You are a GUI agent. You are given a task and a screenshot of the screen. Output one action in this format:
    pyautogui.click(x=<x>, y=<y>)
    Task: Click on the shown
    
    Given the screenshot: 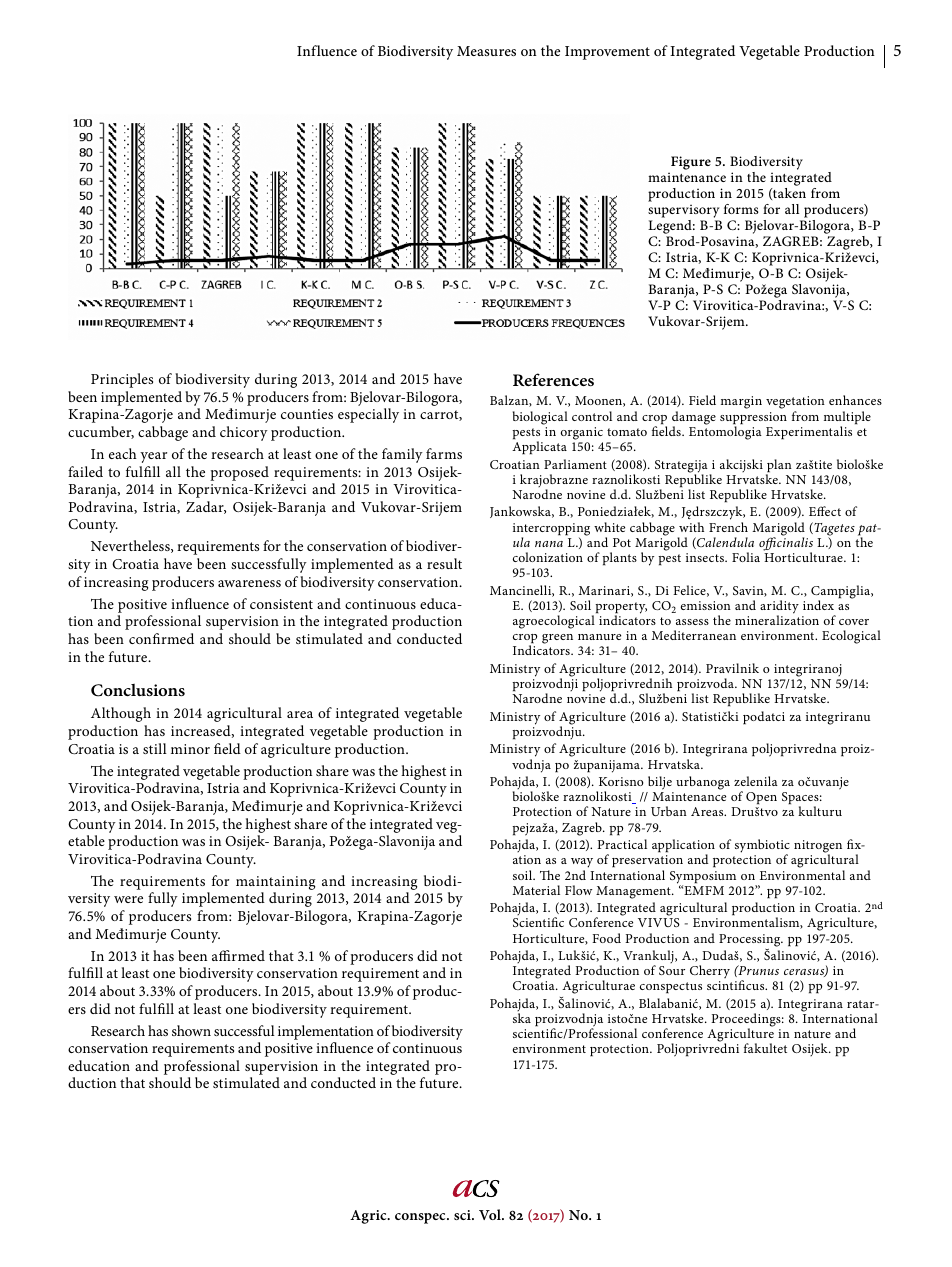 What is the action you would take?
    pyautogui.click(x=191, y=1030)
